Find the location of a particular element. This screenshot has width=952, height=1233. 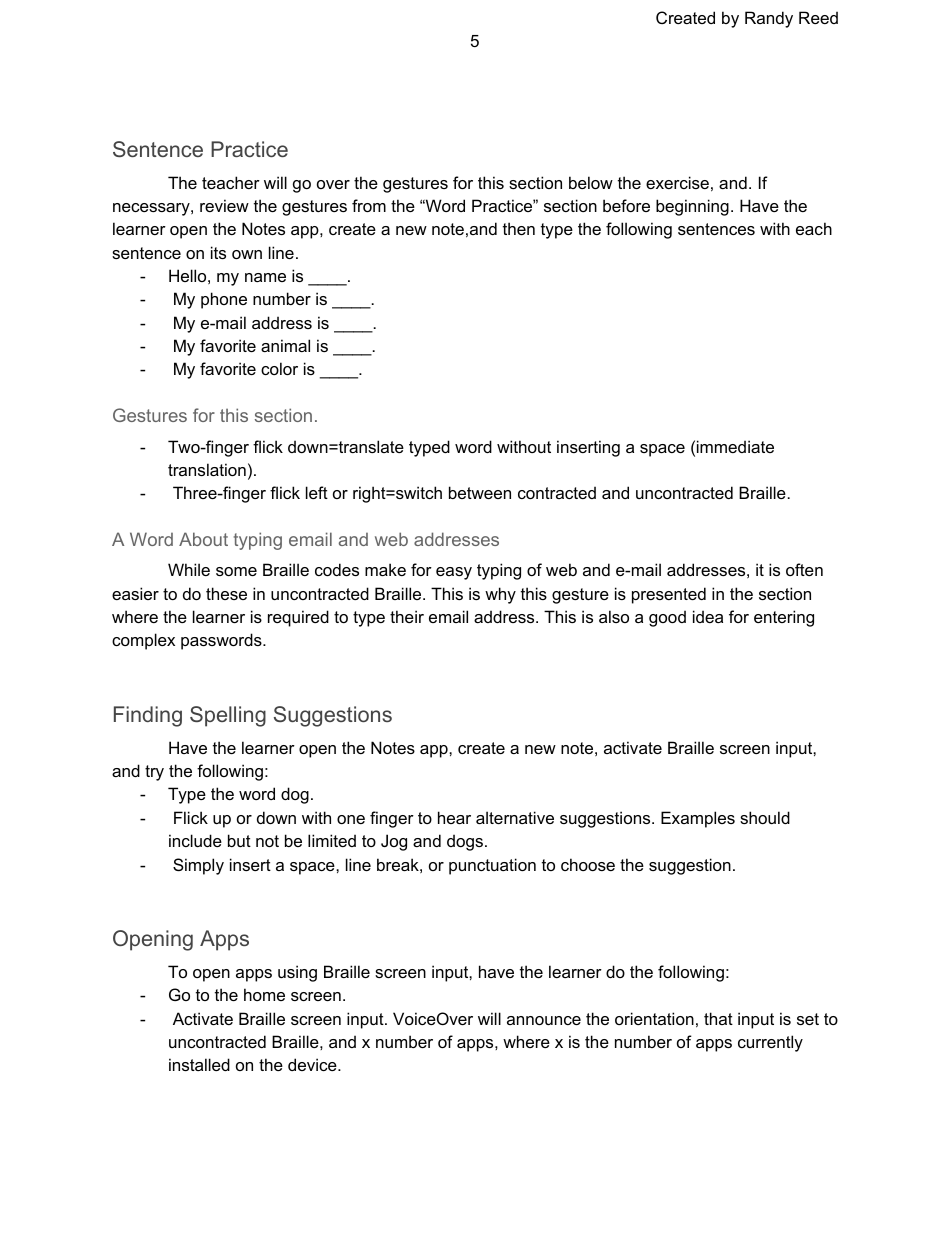

should is located at coordinates (765, 817).
